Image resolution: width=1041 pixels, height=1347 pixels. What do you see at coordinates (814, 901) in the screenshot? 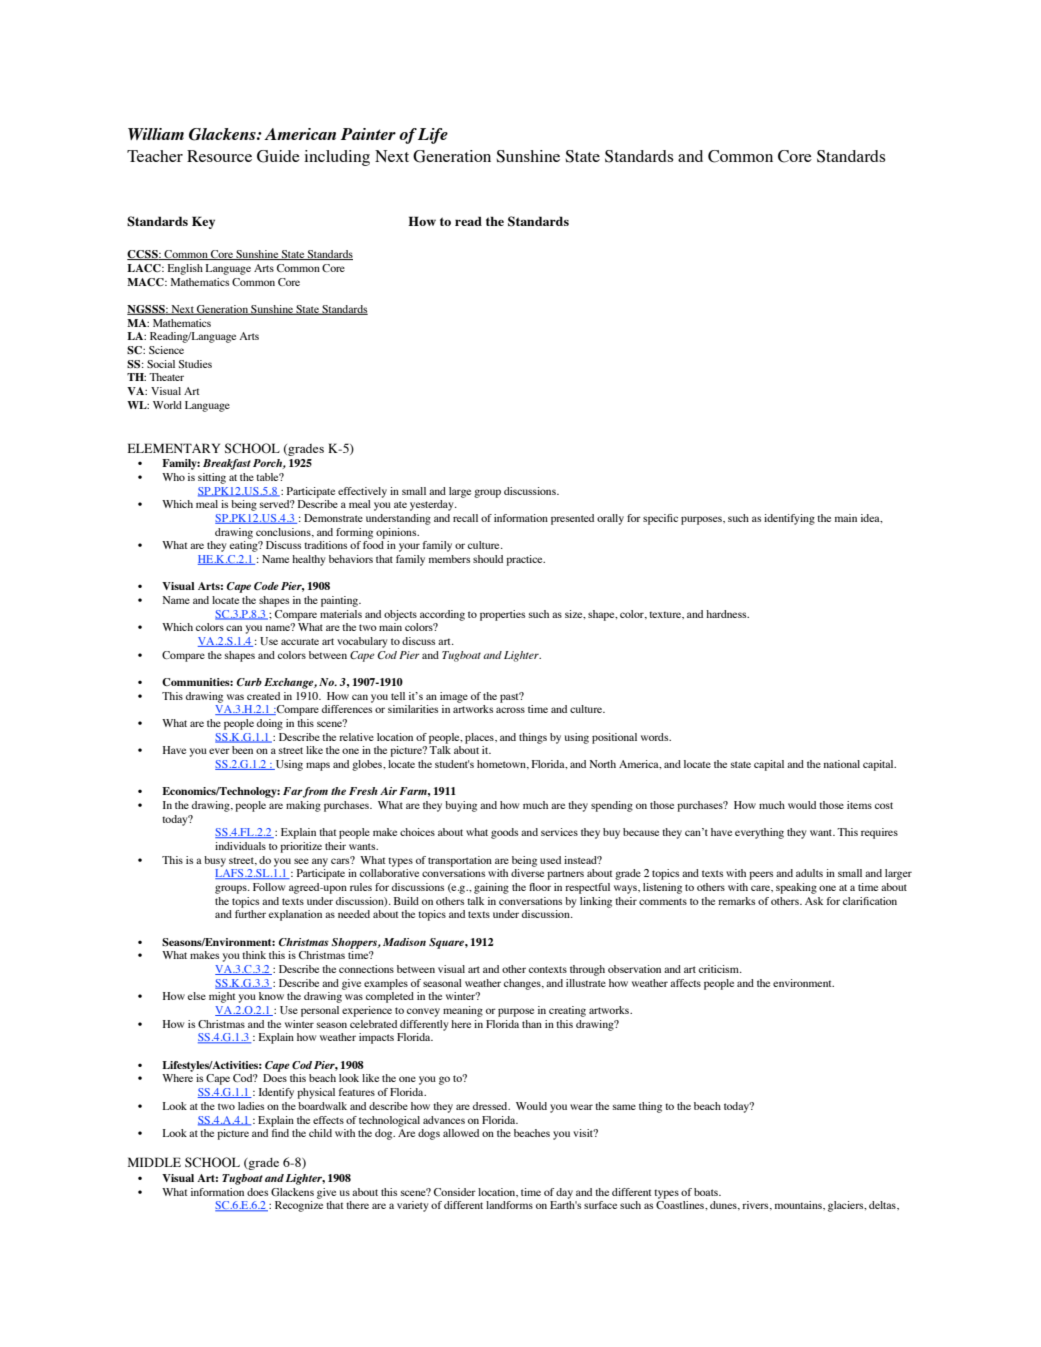
I see `Ask` at bounding box center [814, 901].
